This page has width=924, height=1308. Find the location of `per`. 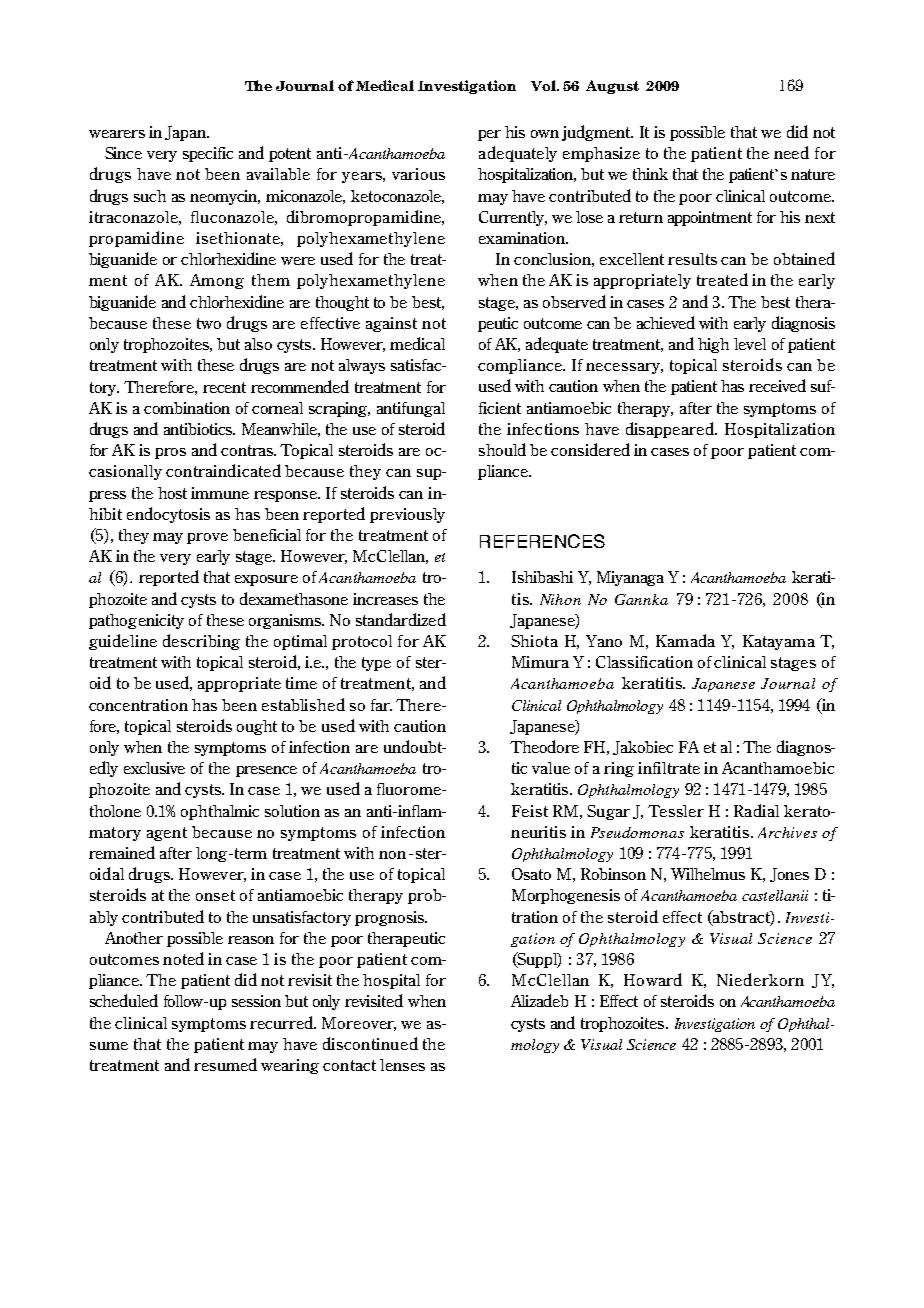

per is located at coordinates (489, 135).
